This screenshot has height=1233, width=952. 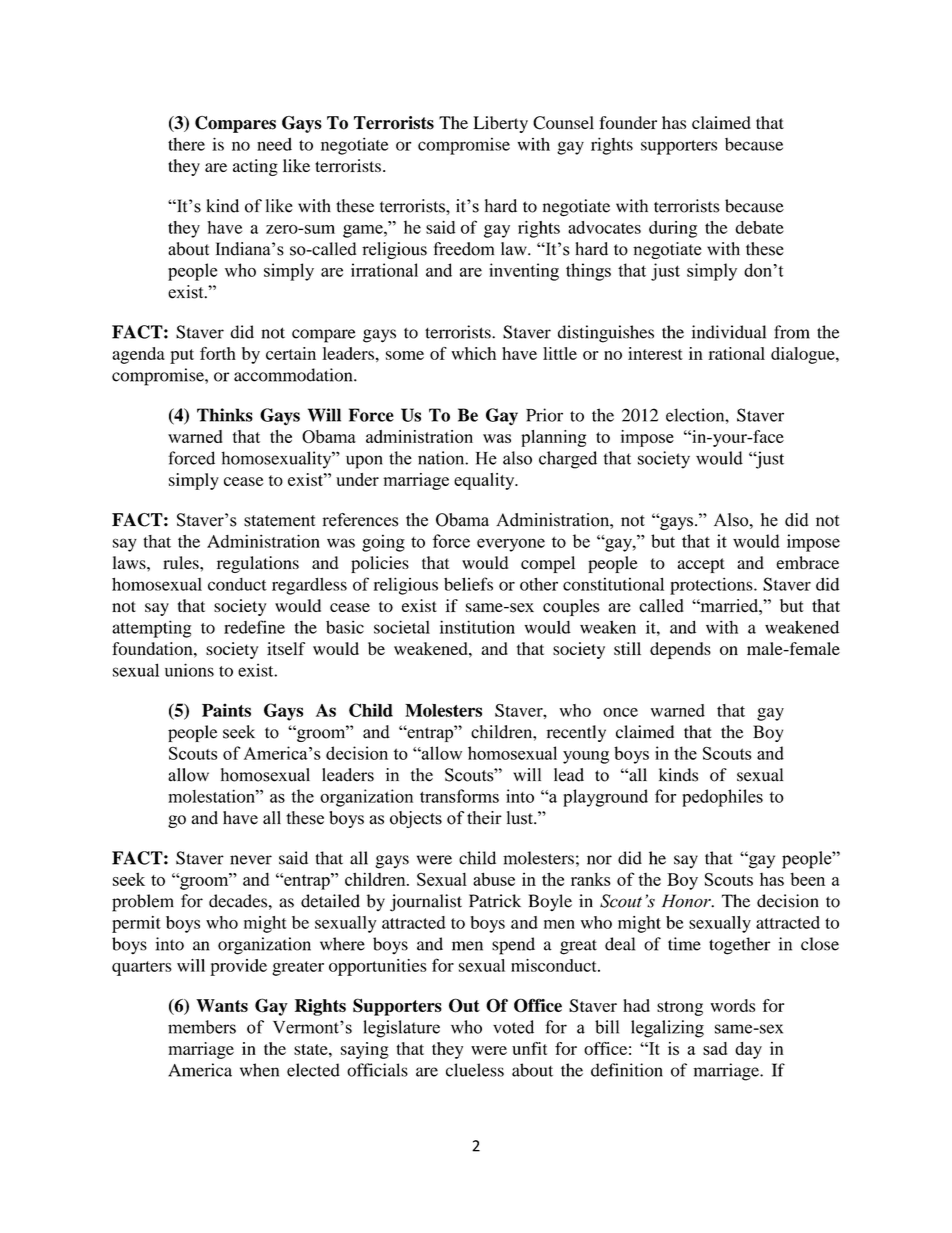 I want to click on beliefs, so click(x=468, y=584).
